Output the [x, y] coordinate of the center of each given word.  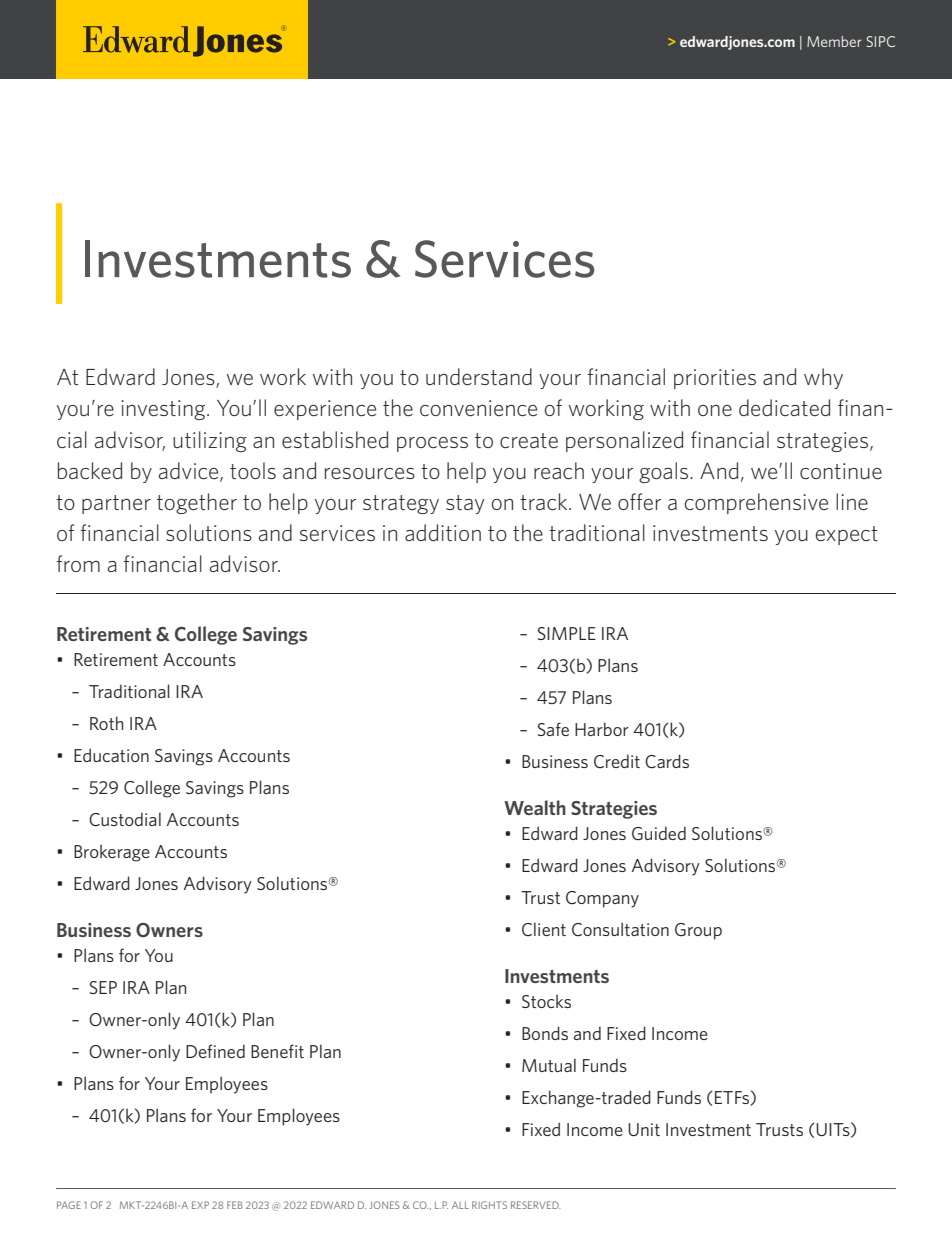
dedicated [784, 408]
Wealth [535, 807]
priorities [715, 379]
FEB [235, 1205]
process [432, 444]
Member [834, 41]
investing [164, 410]
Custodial [125, 819]
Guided [659, 833]
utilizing [210, 441]
